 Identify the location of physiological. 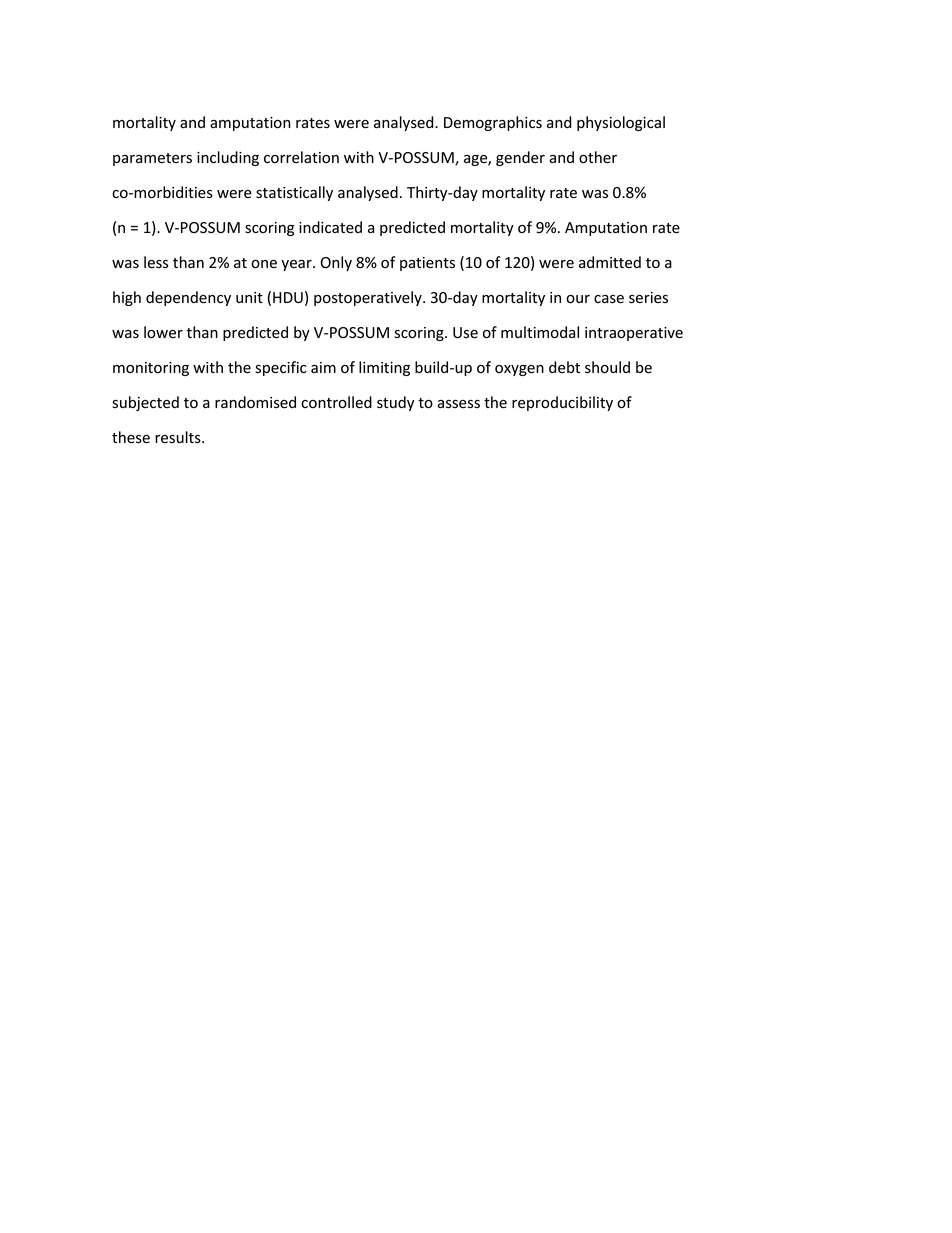
(621, 123).
